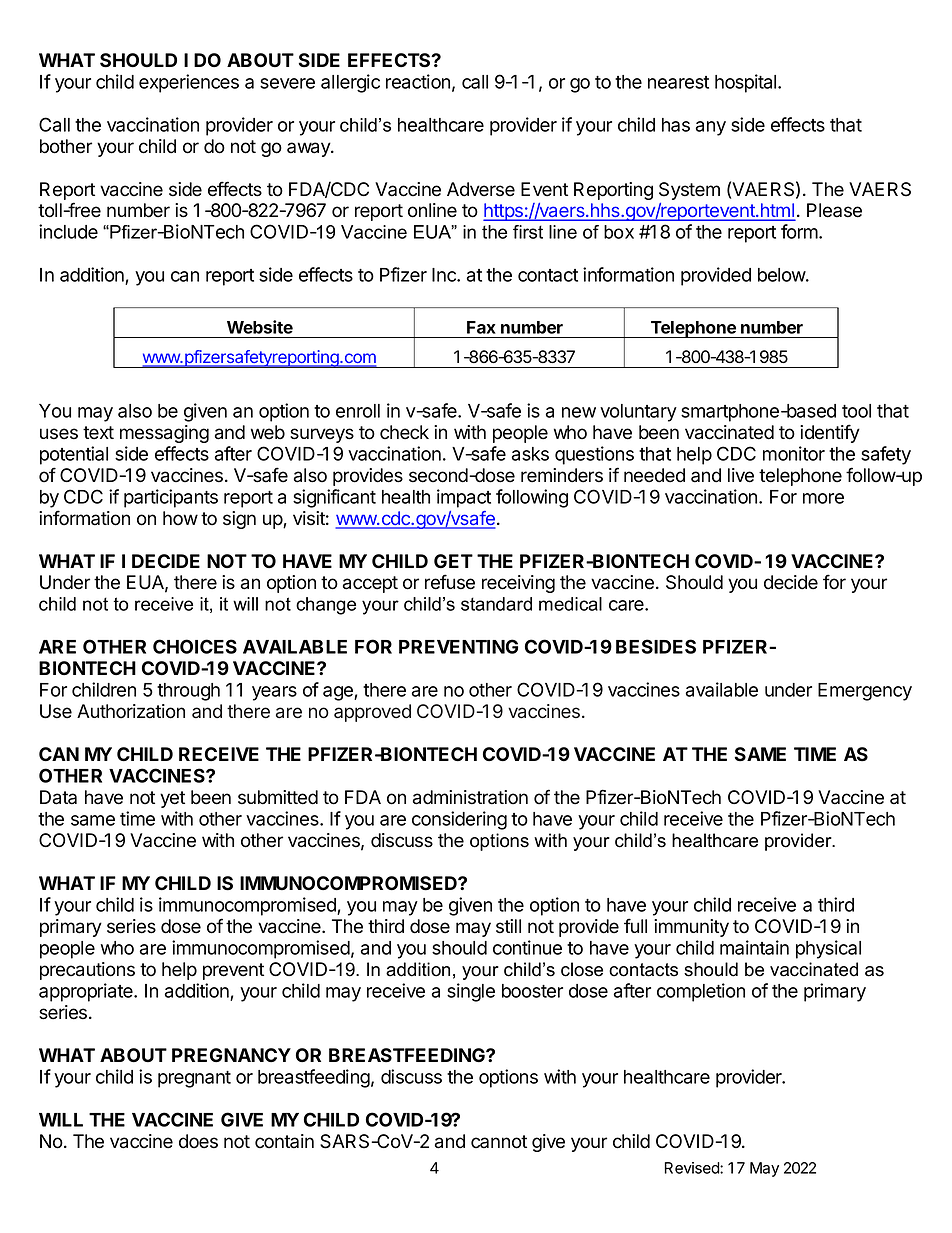 The width and height of the screenshot is (952, 1233). I want to click on standard, so click(496, 604).
